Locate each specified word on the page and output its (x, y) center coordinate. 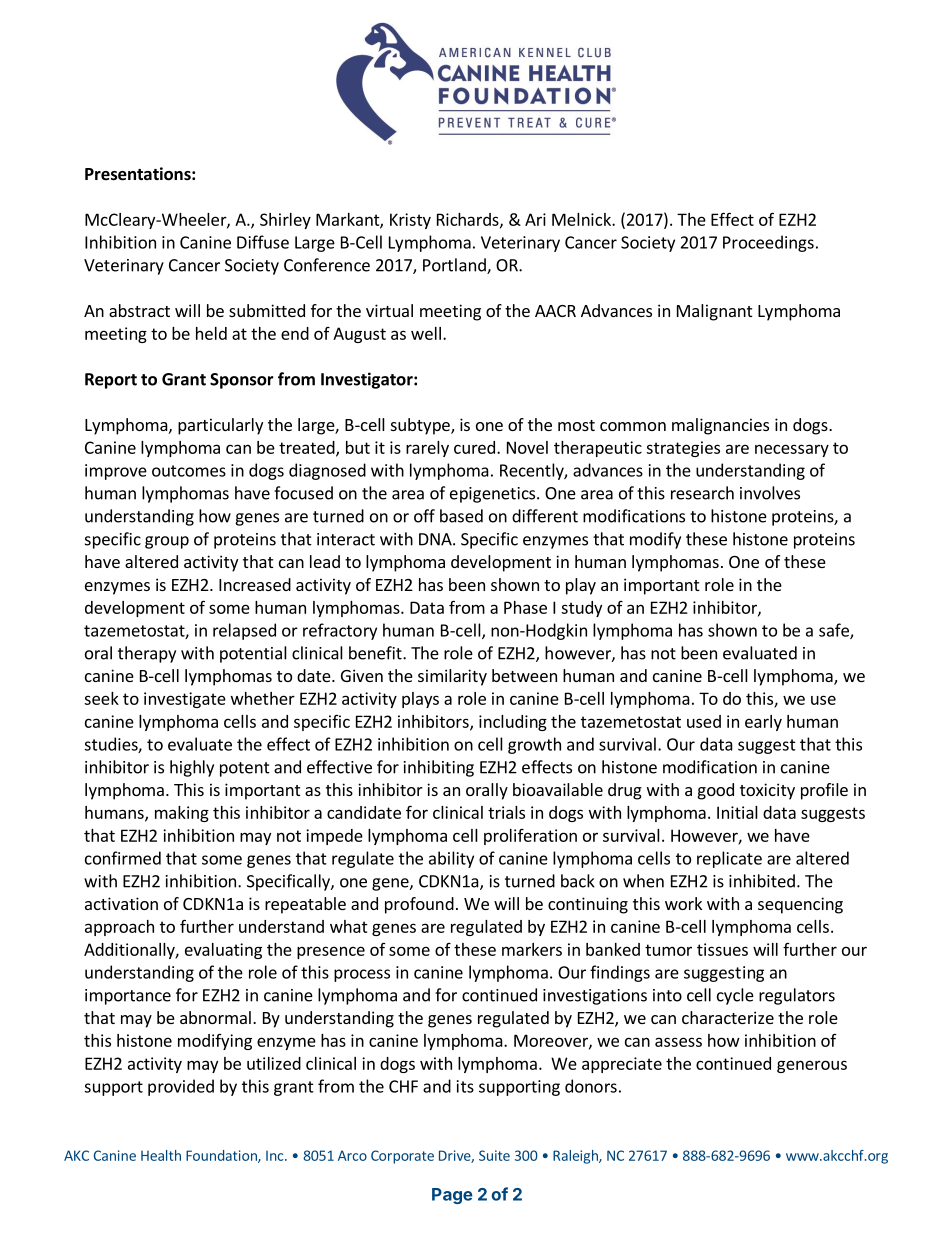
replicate (729, 859)
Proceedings (768, 243)
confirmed (123, 858)
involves (770, 493)
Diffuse (263, 242)
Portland (455, 266)
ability (451, 859)
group (167, 542)
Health (161, 1155)
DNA (436, 539)
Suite (494, 1155)
